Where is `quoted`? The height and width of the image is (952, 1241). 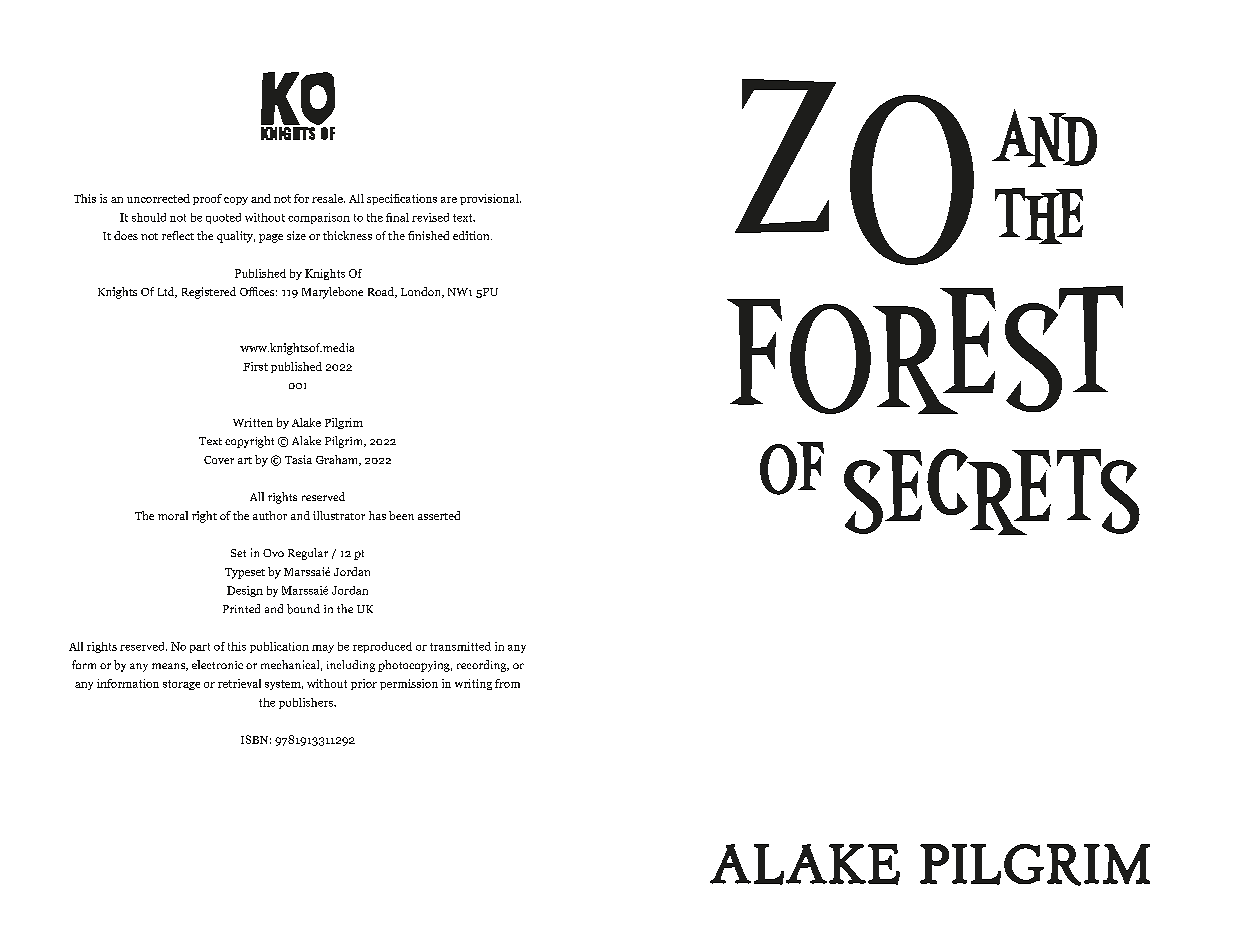 quoted is located at coordinates (223, 218).
